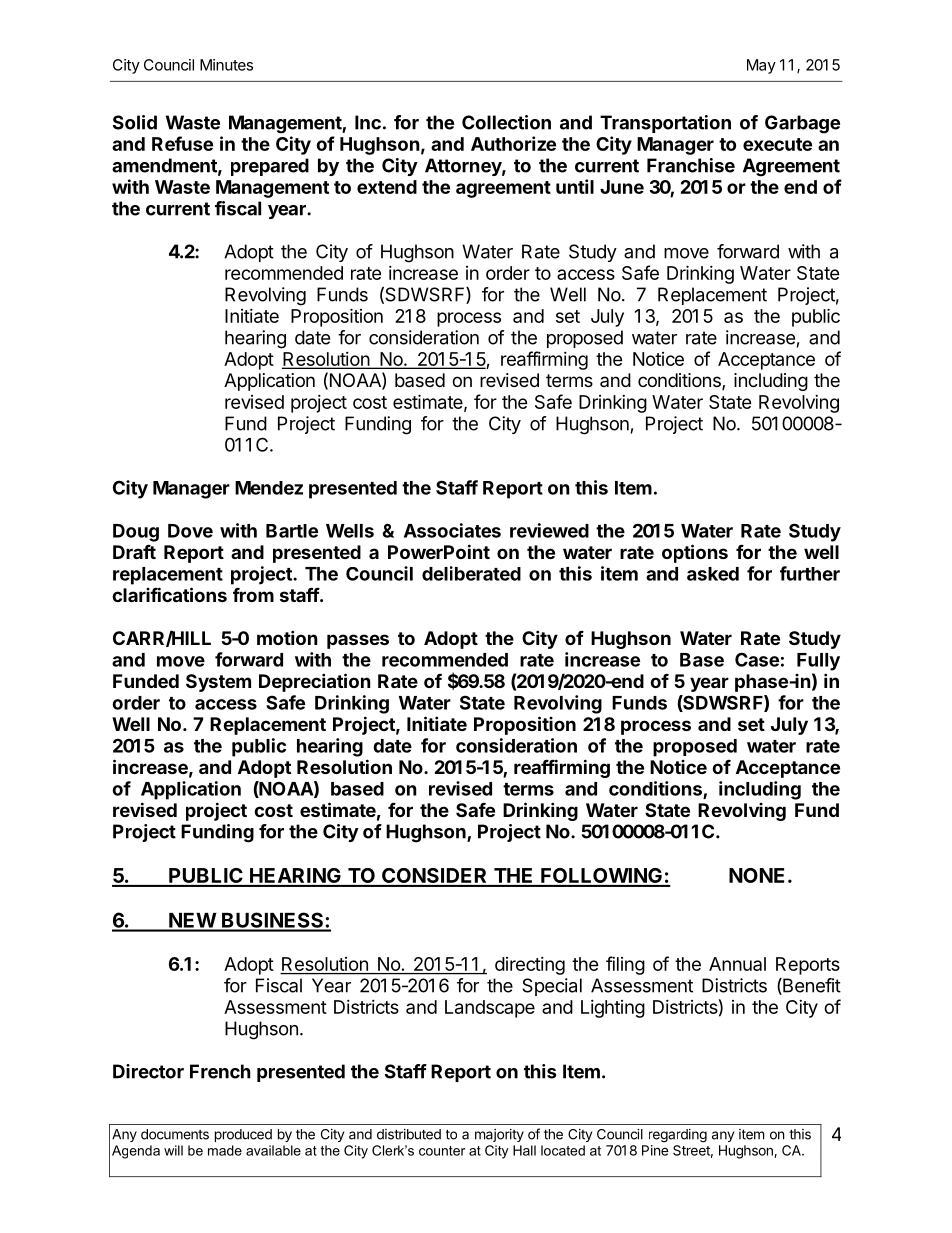  Describe the element at coordinates (226, 65) in the screenshot. I see `Minutes` at that location.
